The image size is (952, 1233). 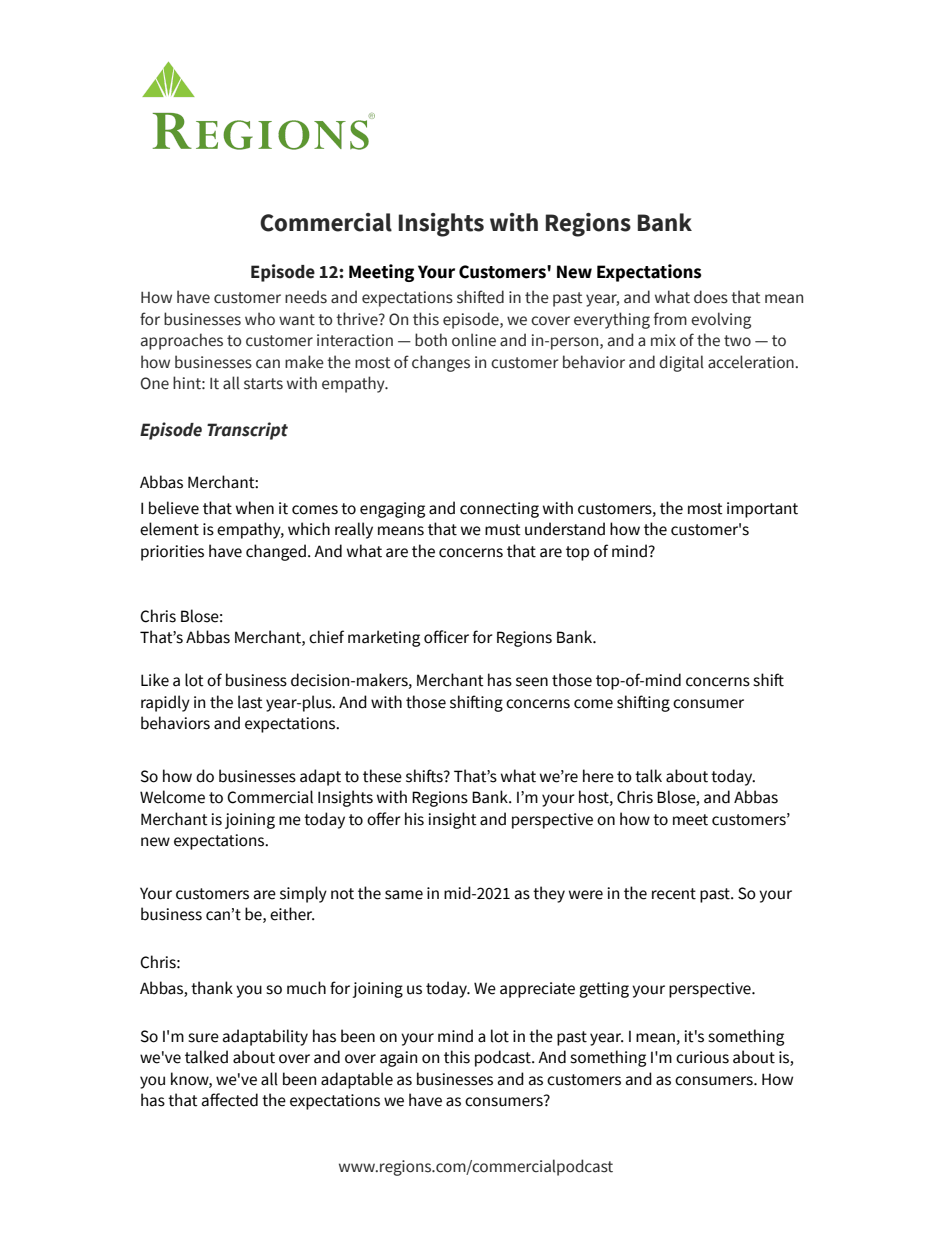 I want to click on last, so click(x=250, y=702).
